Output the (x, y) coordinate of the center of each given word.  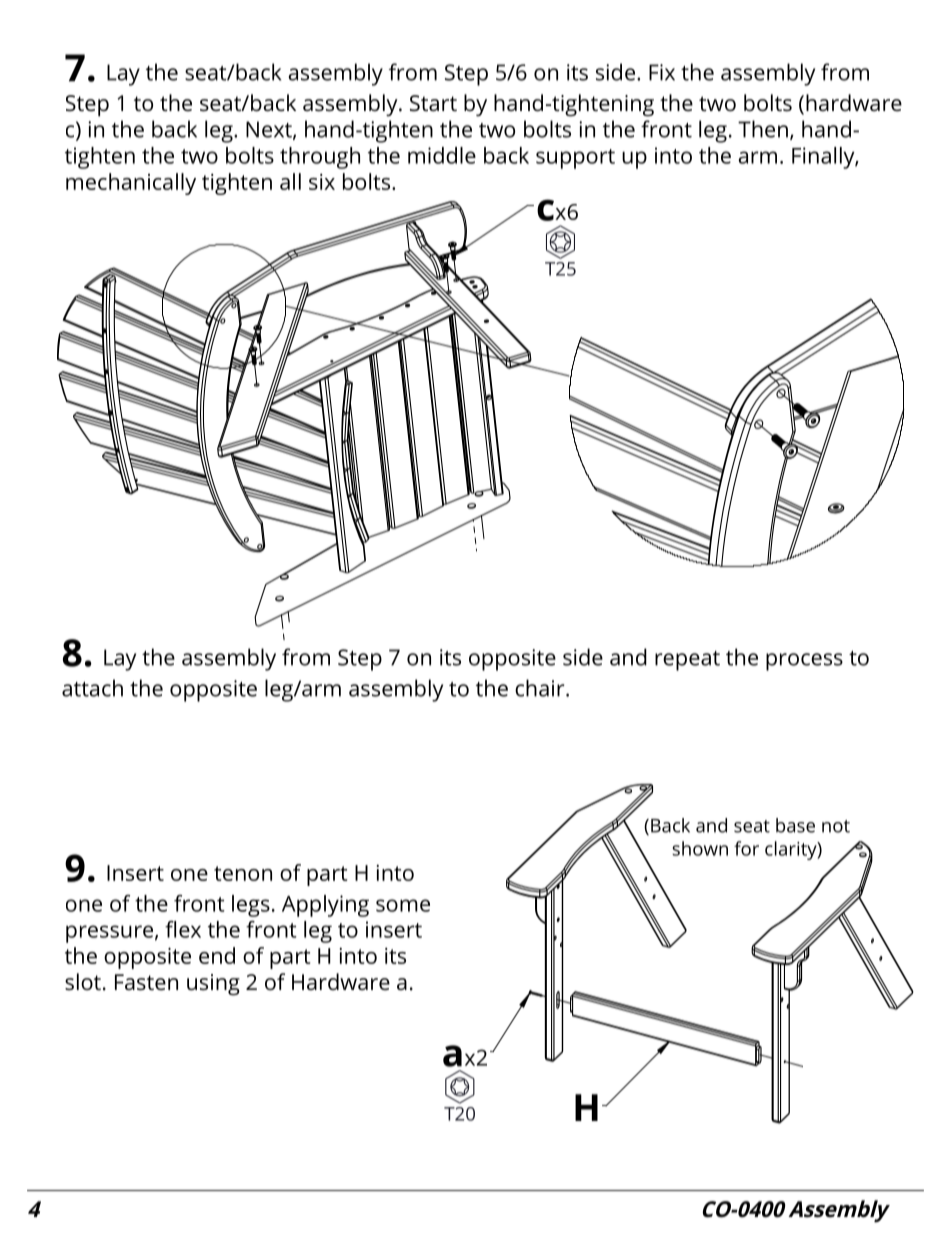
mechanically (131, 184)
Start (433, 103)
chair (541, 688)
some (403, 905)
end (217, 955)
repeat (687, 661)
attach (92, 688)
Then (763, 129)
